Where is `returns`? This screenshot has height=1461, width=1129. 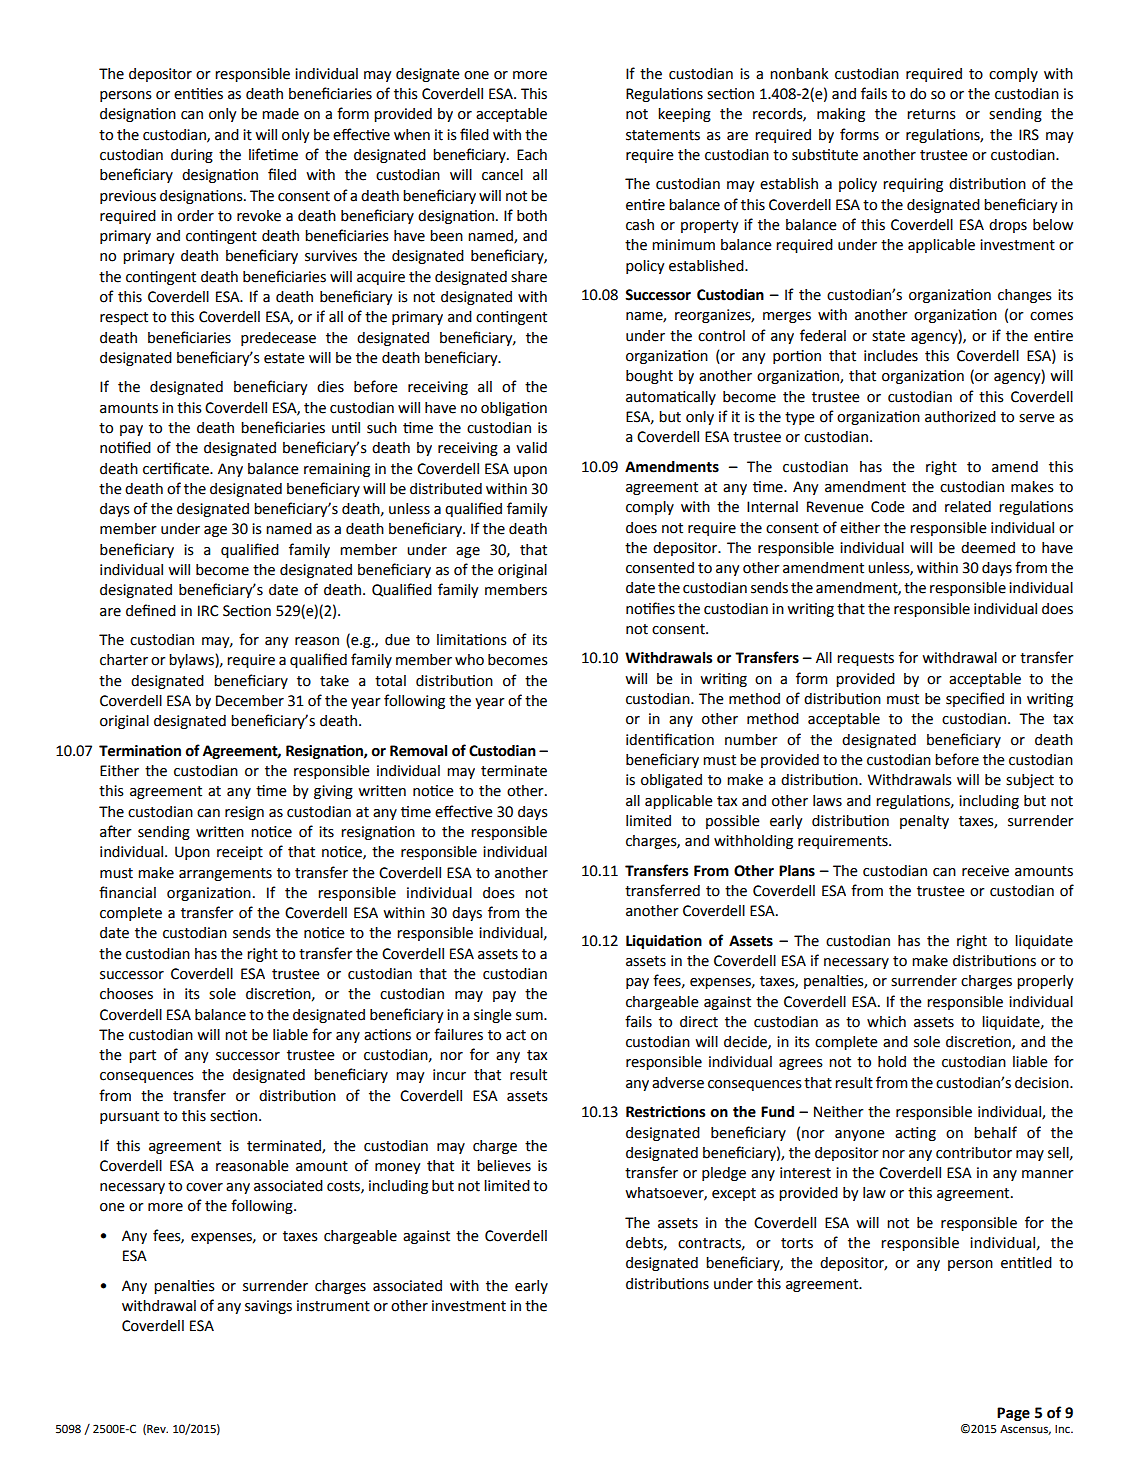
returns is located at coordinates (931, 114).
